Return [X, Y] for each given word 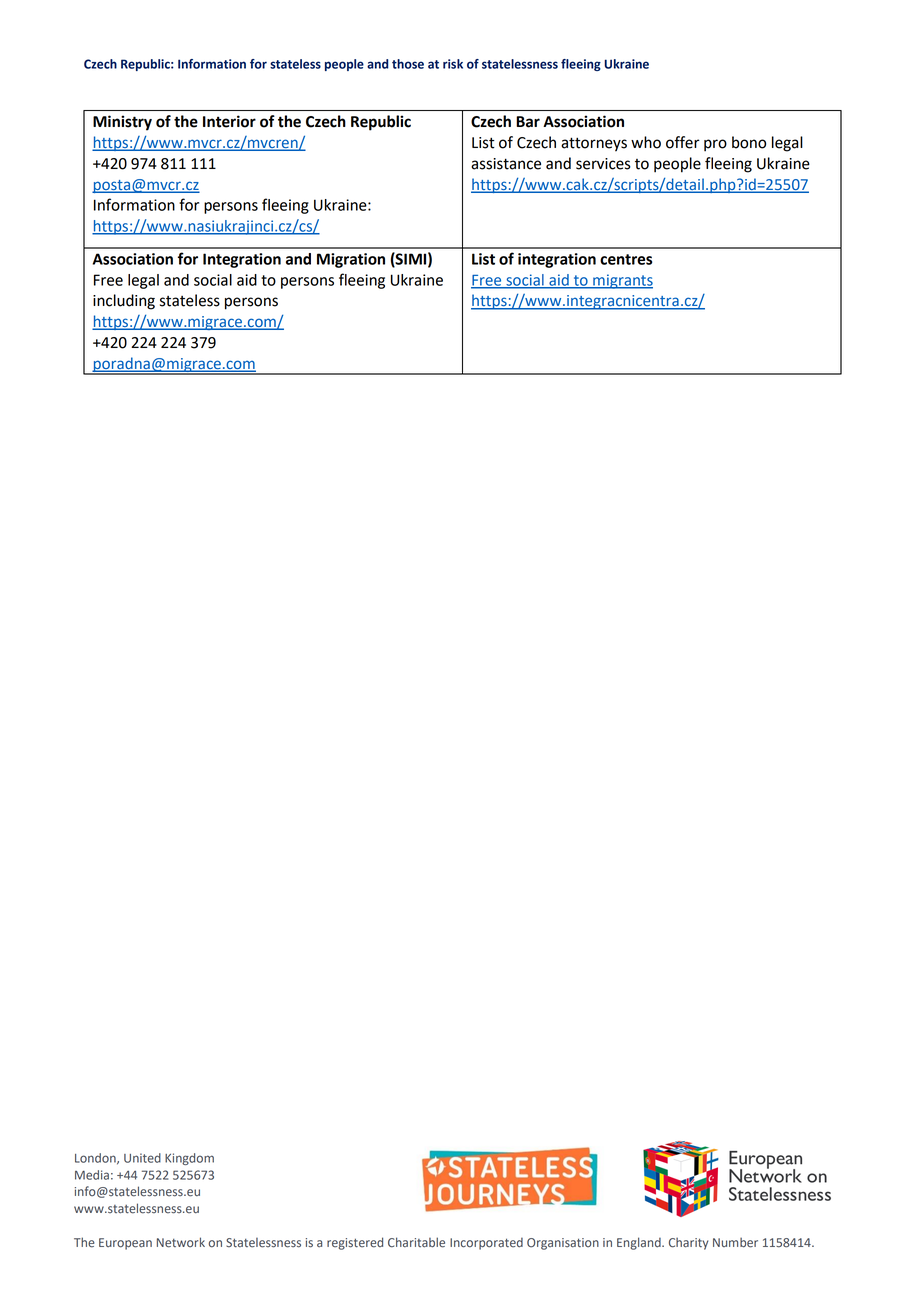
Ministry [122, 123]
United [142, 1158]
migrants [622, 281]
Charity [688, 1244]
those [408, 64]
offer [683, 142]
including [124, 302]
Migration [351, 260]
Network [181, 1242]
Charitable [416, 1242]
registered [355, 1243]
